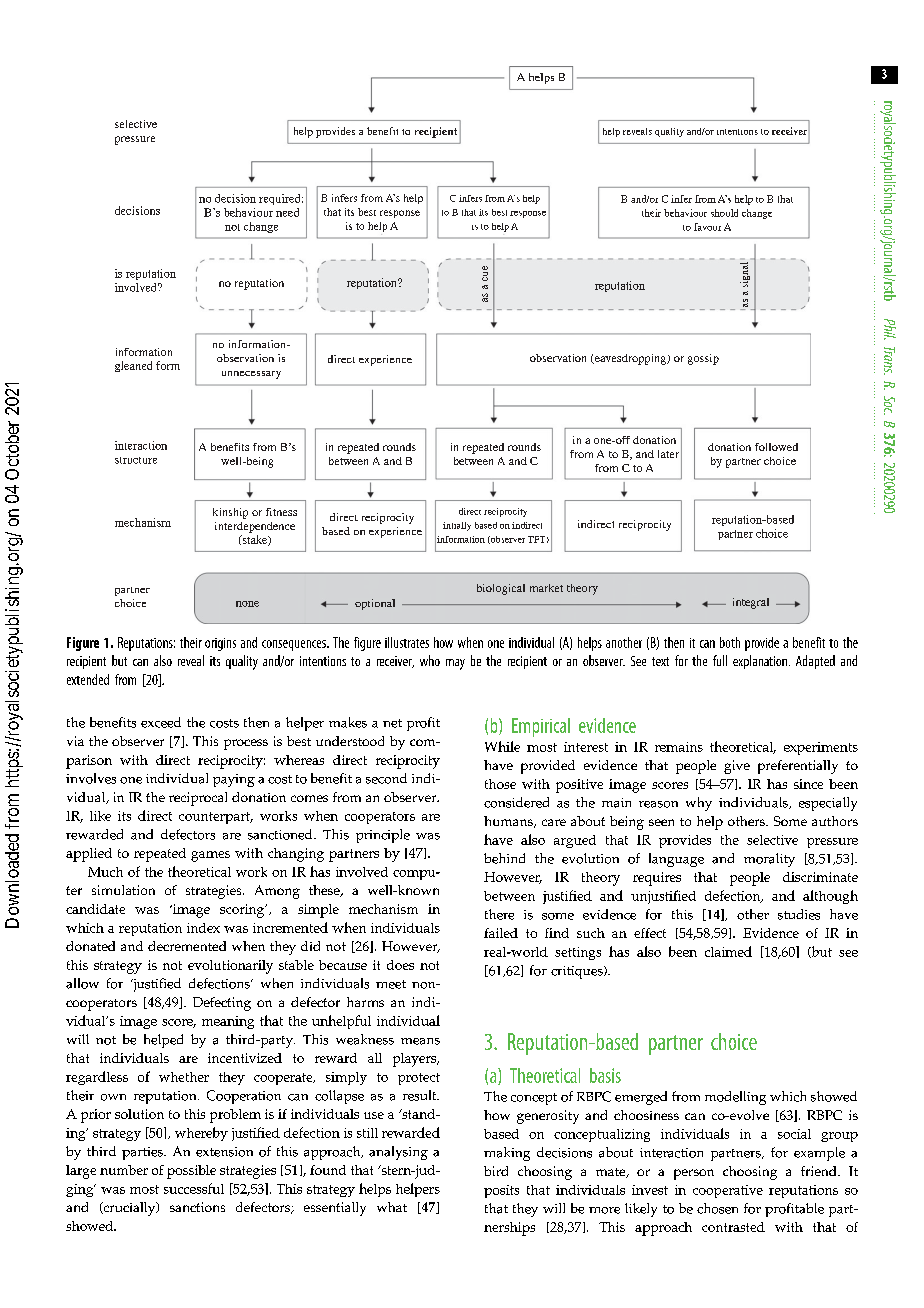 The width and height of the image is (924, 1308). I want to click on While, so click(502, 746).
